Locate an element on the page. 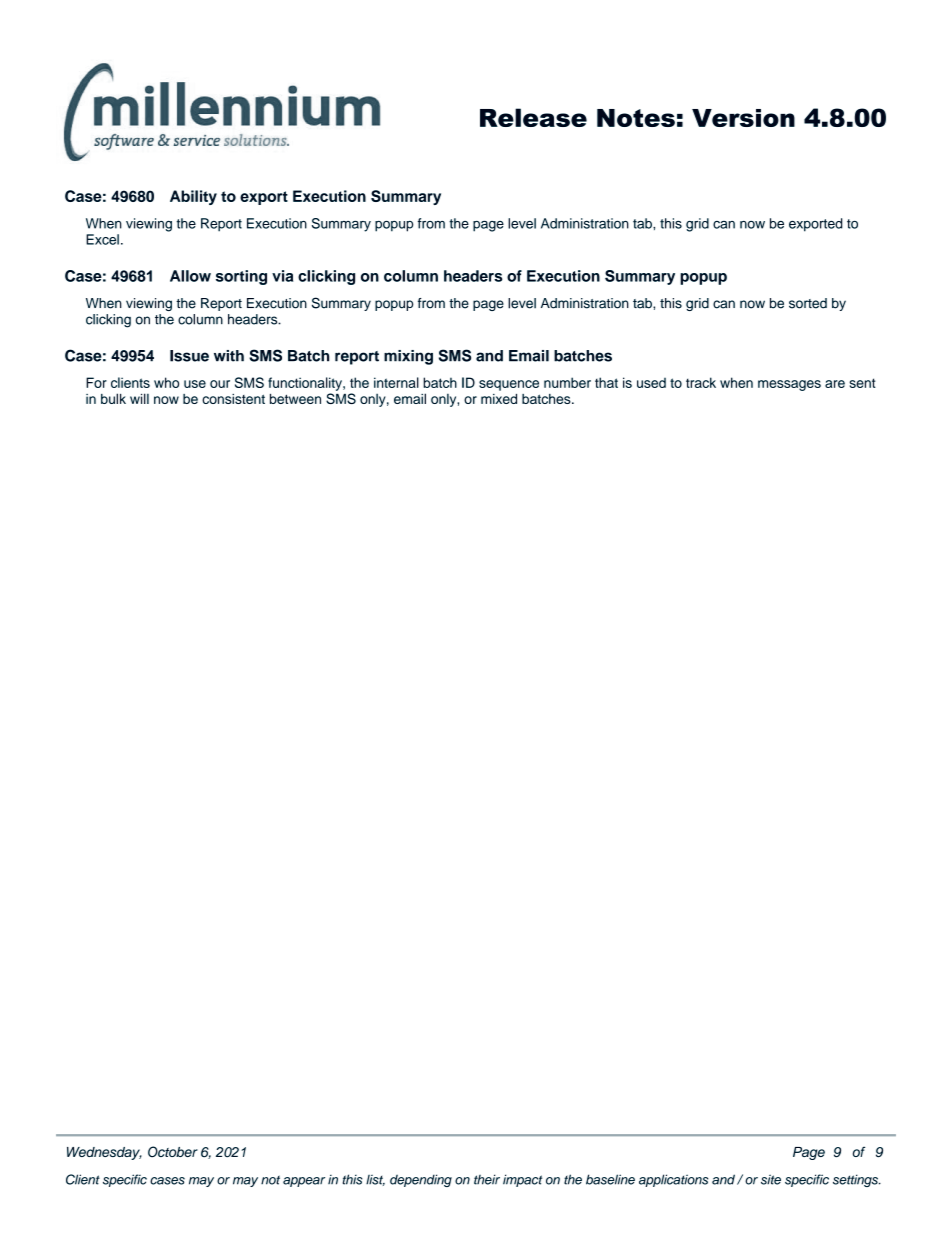 Image resolution: width=952 pixels, height=1233 pixels. Issue is located at coordinates (189, 356).
